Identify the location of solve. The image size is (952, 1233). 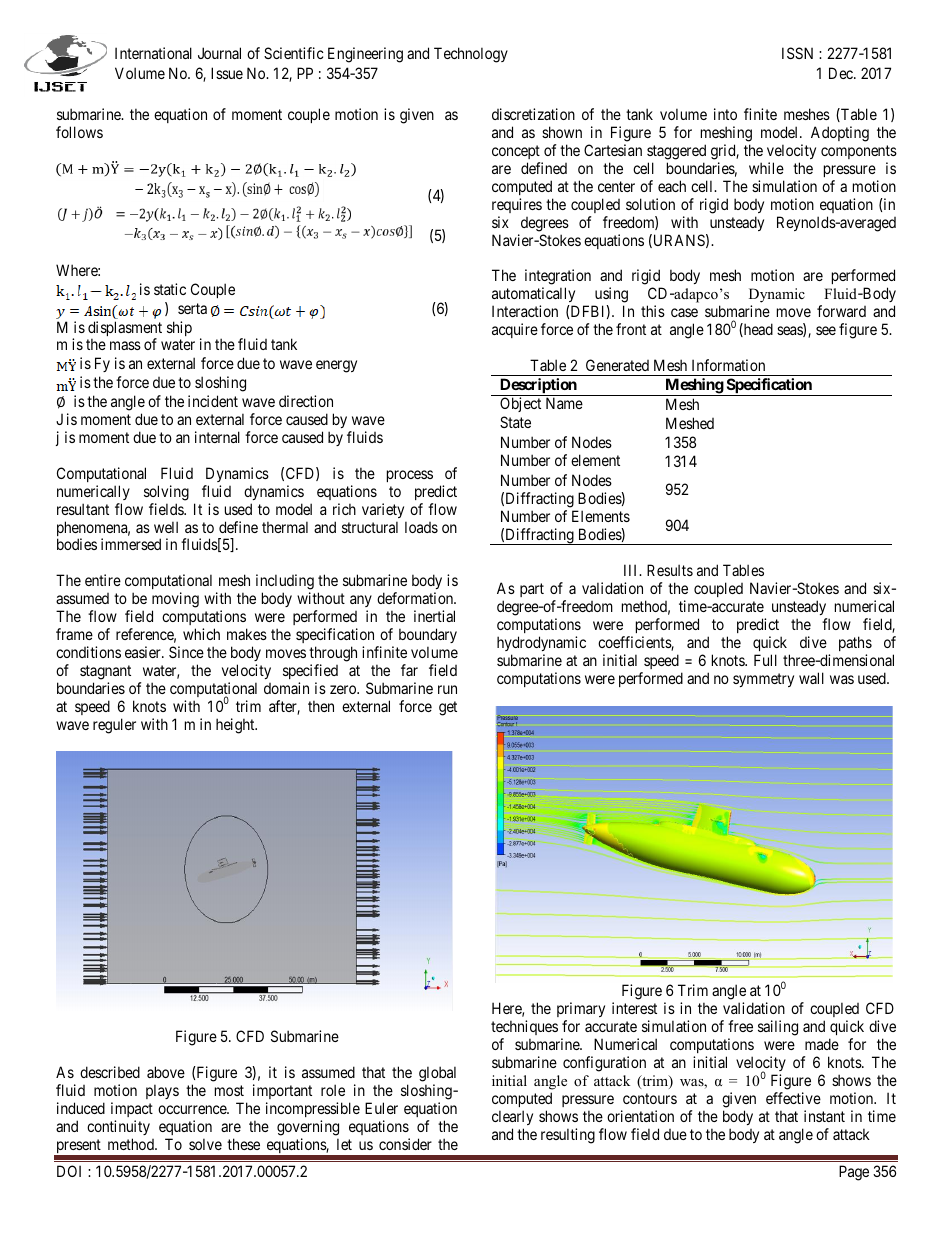
(205, 1144).
